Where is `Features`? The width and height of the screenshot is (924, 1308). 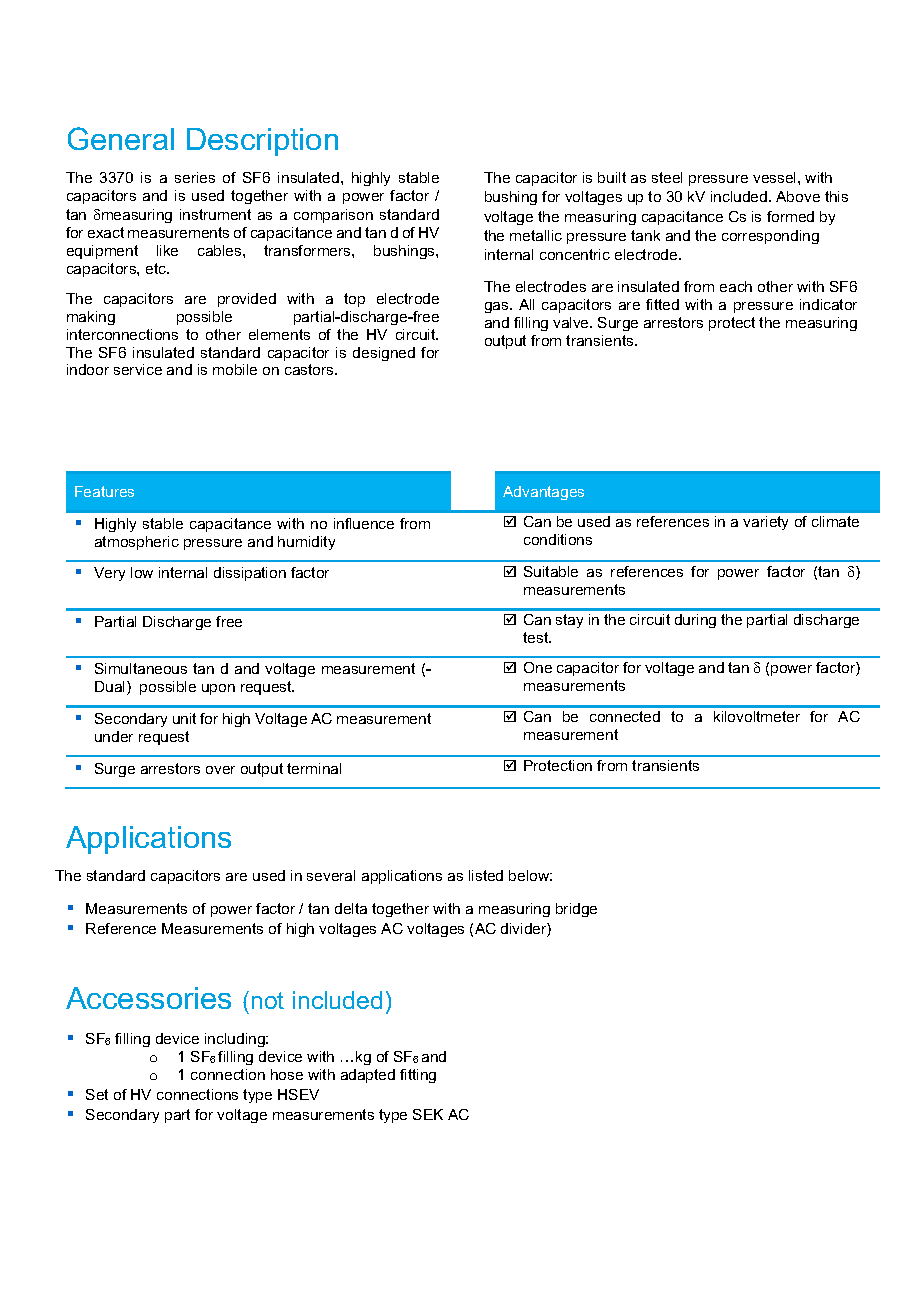 Features is located at coordinates (104, 491).
